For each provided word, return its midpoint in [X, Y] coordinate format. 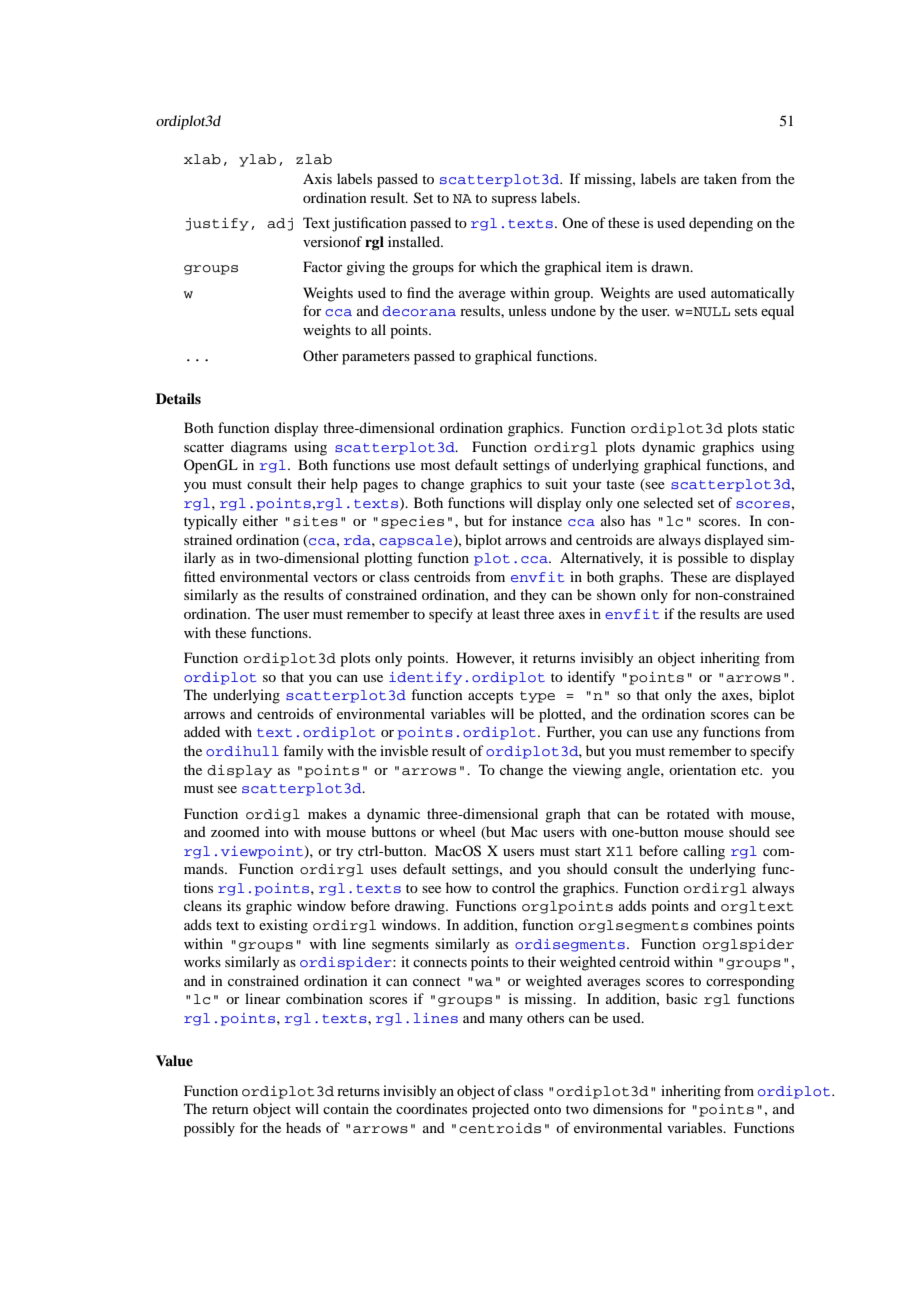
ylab [257, 160]
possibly [209, 1129]
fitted [199, 576]
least [506, 613]
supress [514, 201]
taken [720, 178]
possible [703, 559]
